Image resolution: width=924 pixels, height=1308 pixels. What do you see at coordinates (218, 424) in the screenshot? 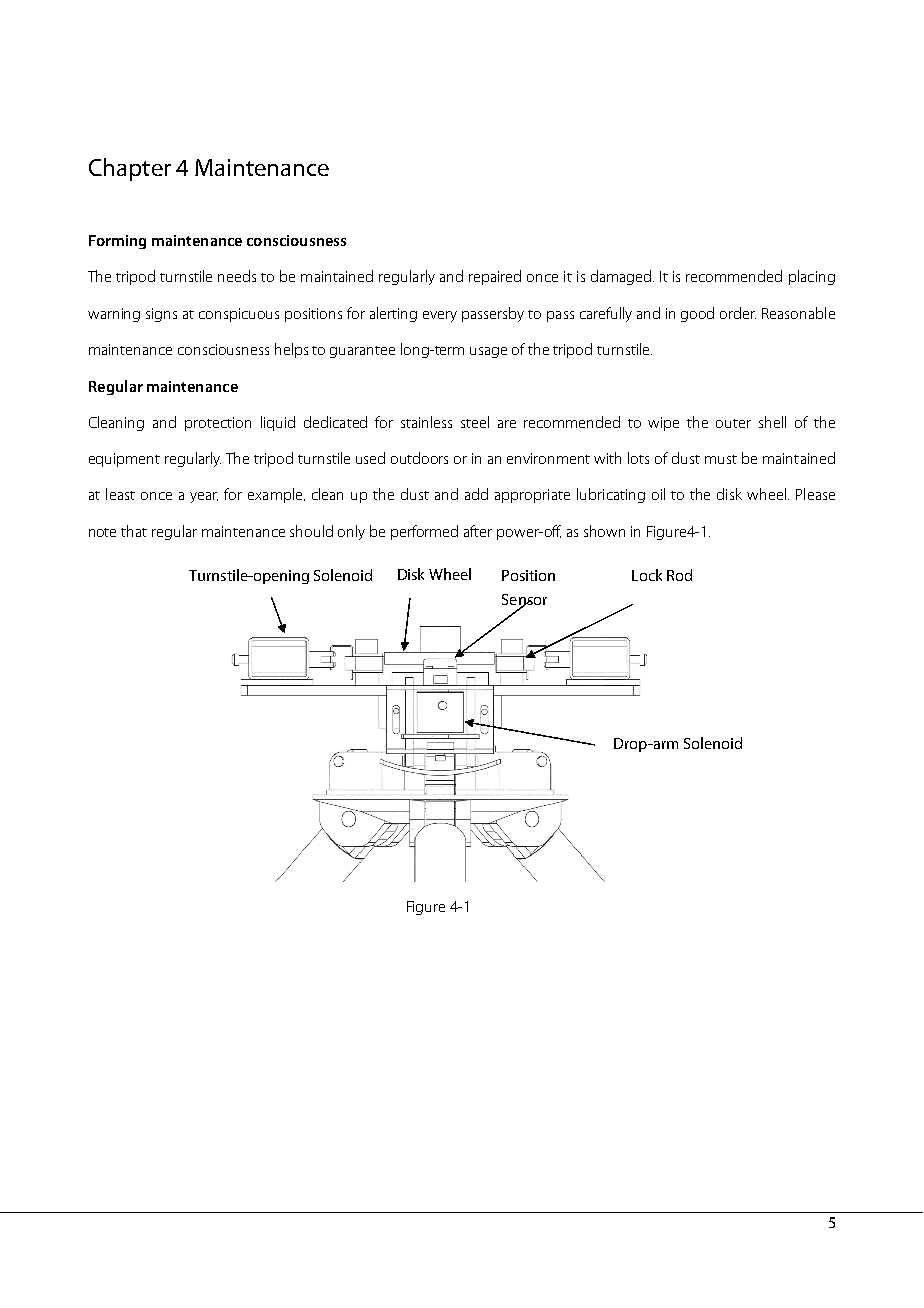
I see `protection` at bounding box center [218, 424].
